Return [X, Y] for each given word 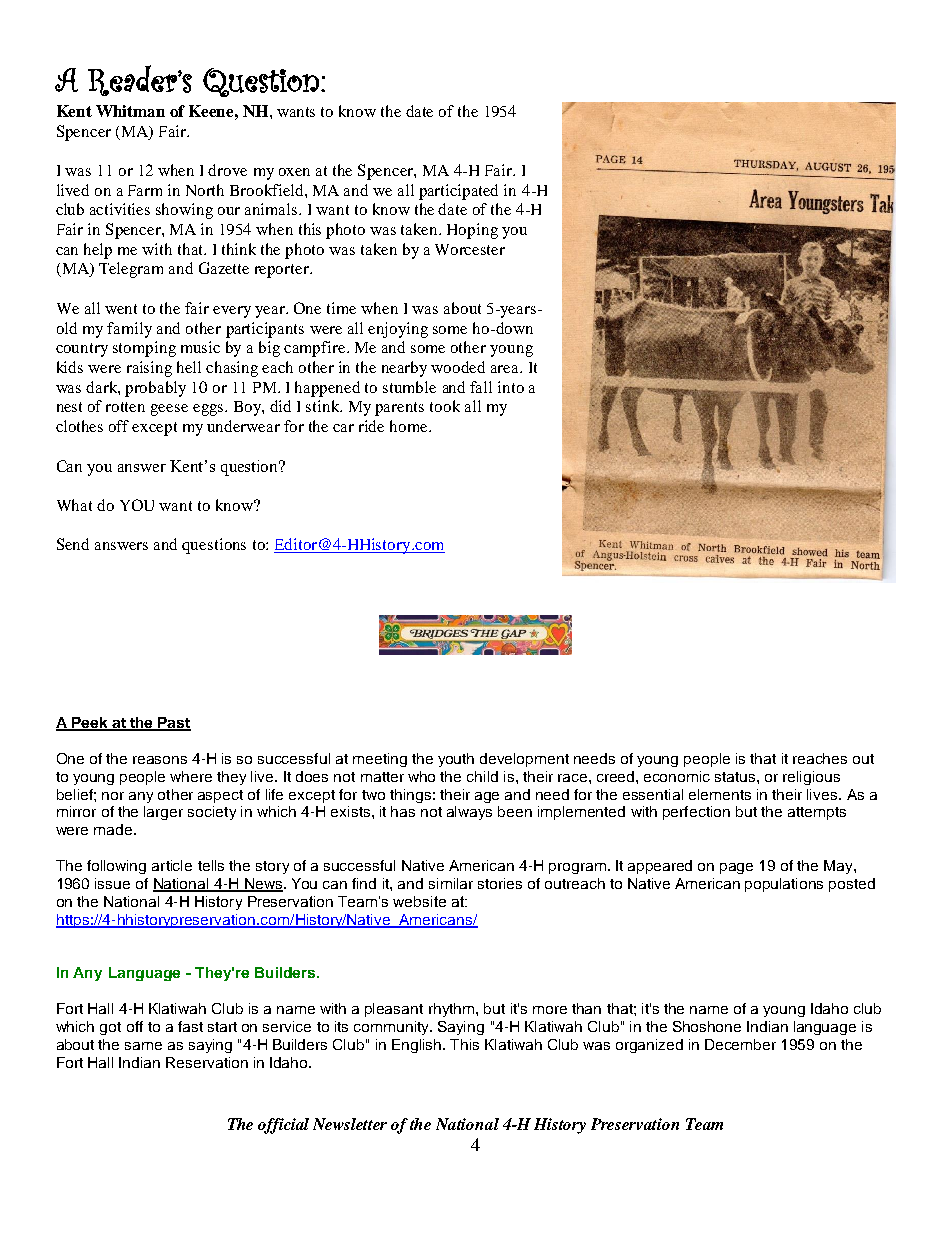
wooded [458, 367]
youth [456, 760]
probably [155, 389]
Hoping [472, 231]
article [172, 865]
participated [458, 192]
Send [73, 544]
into [511, 387]
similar [451, 883]
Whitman [130, 111]
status [736, 777]
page [736, 868]
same [143, 1046]
